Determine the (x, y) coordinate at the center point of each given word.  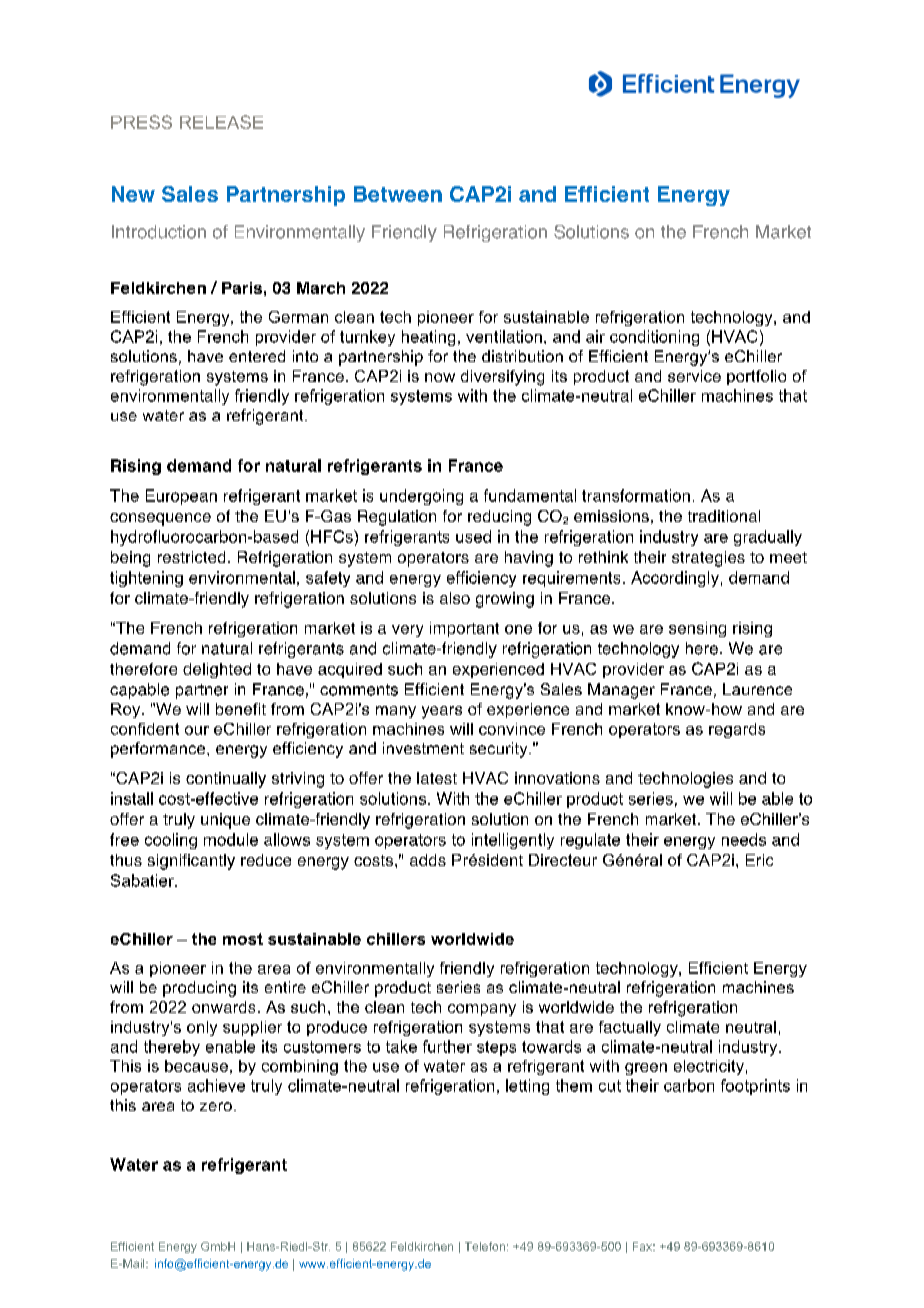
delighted (217, 670)
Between (398, 194)
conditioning (654, 338)
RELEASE (221, 122)
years (442, 712)
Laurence (757, 689)
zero (216, 1106)
